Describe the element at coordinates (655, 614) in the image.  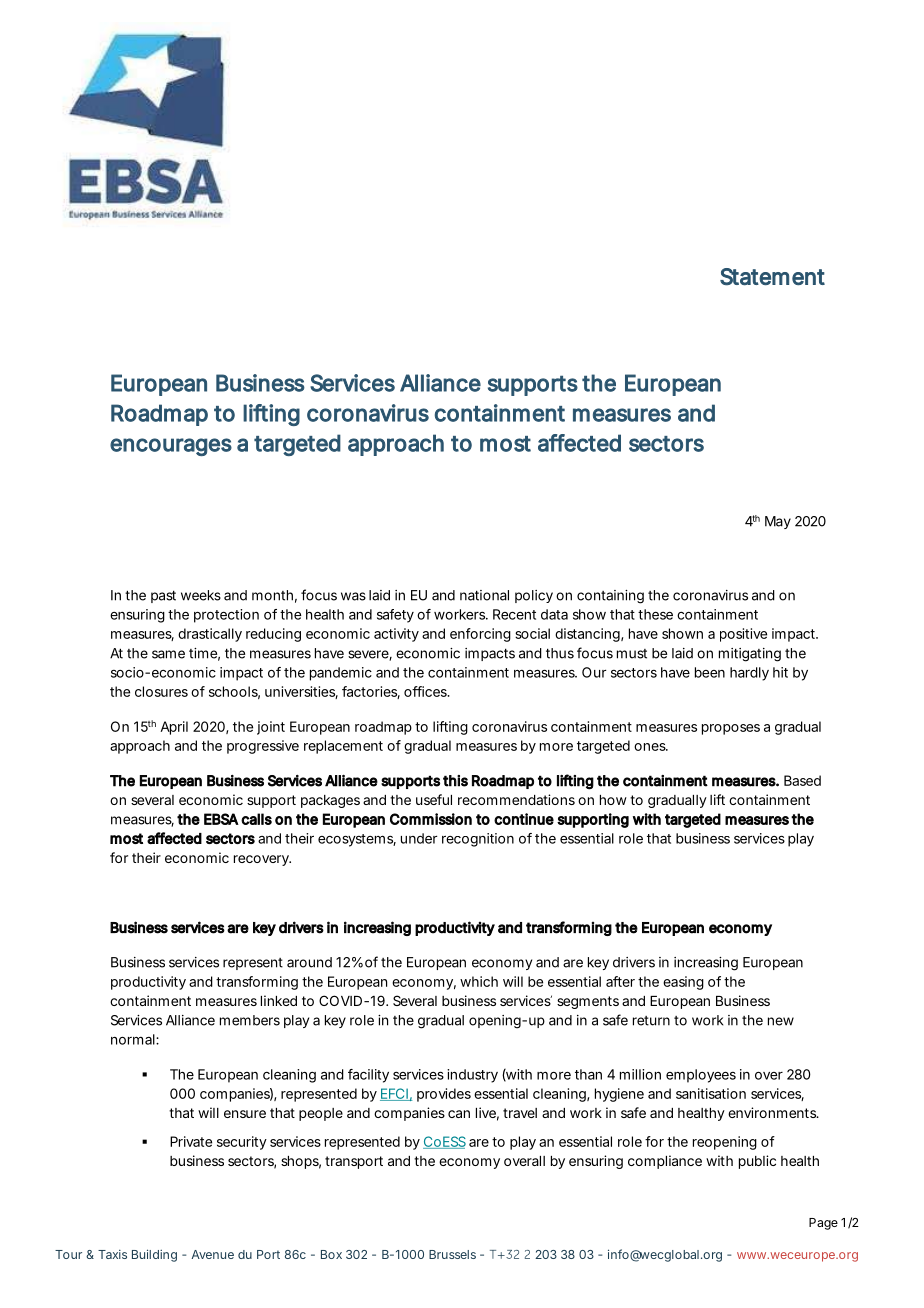
I see `these` at that location.
